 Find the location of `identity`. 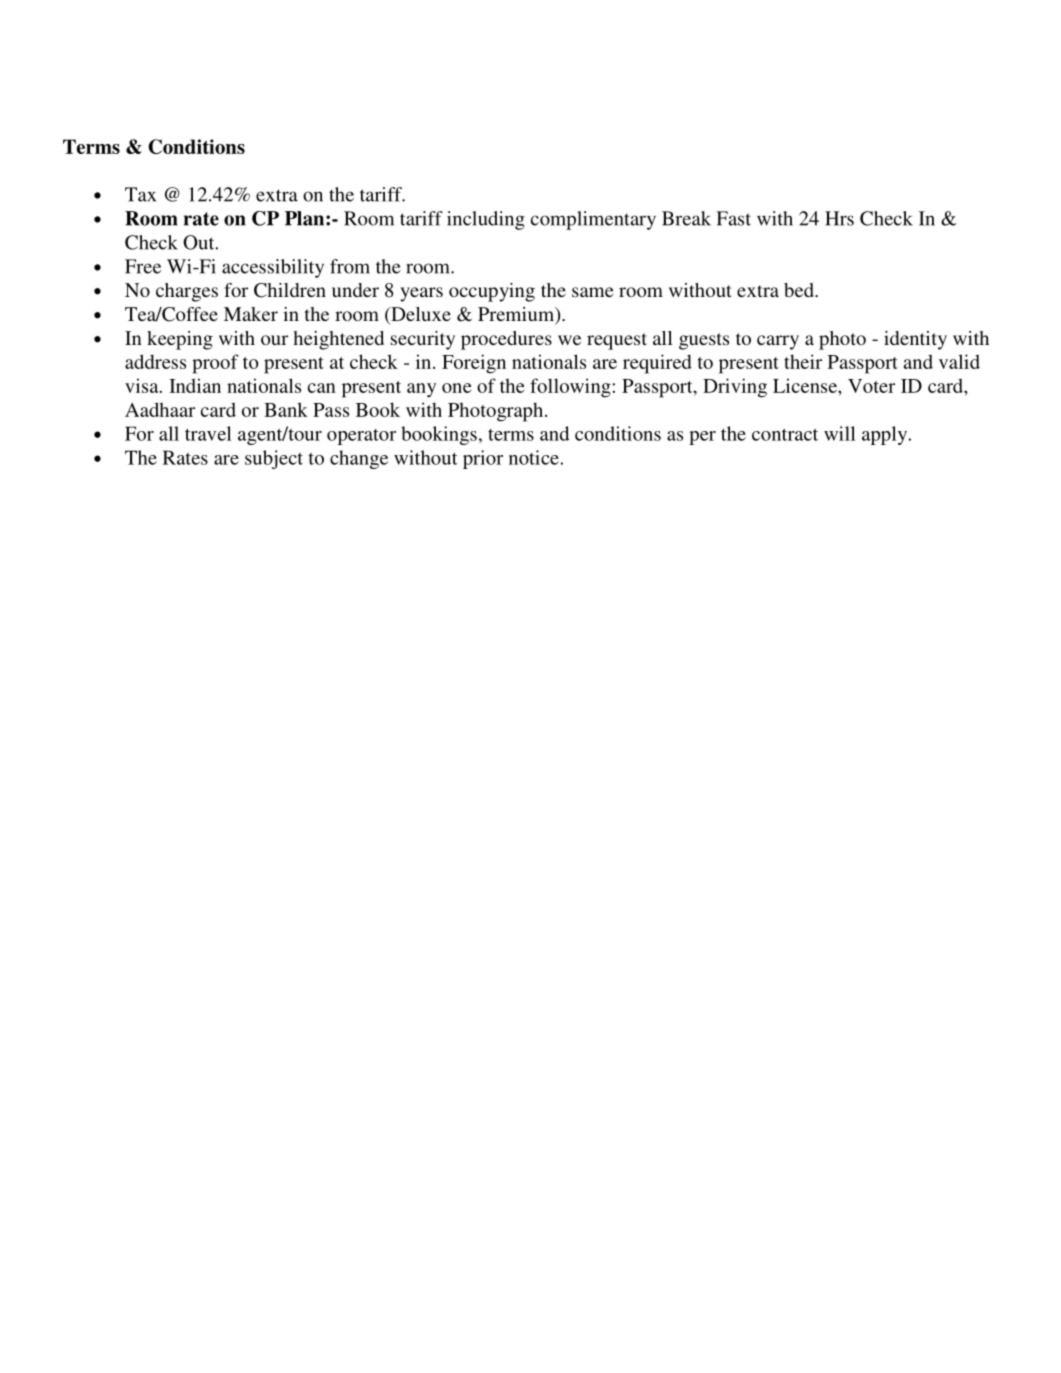

identity is located at coordinates (915, 340).
